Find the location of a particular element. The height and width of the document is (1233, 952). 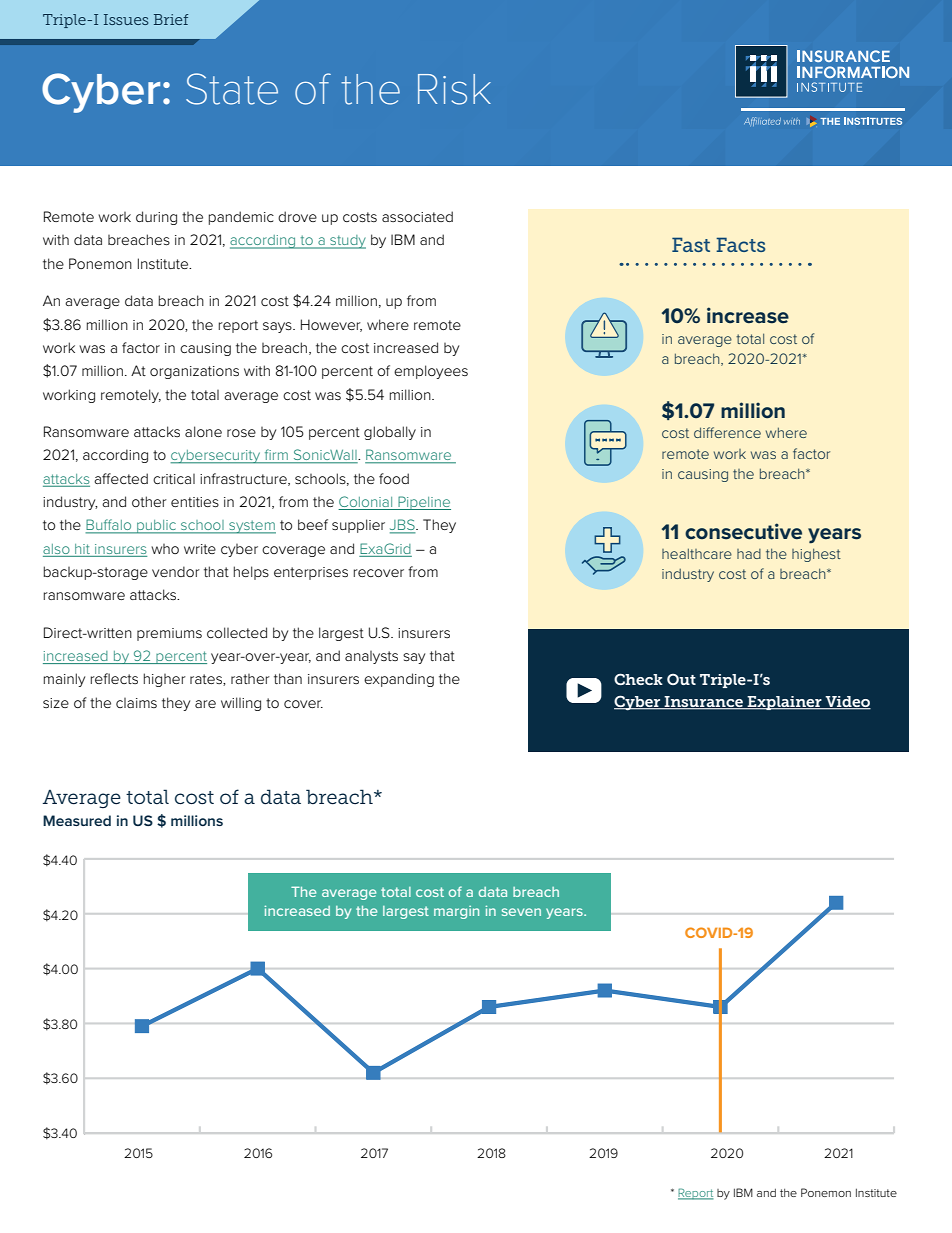

critical is located at coordinates (174, 479).
